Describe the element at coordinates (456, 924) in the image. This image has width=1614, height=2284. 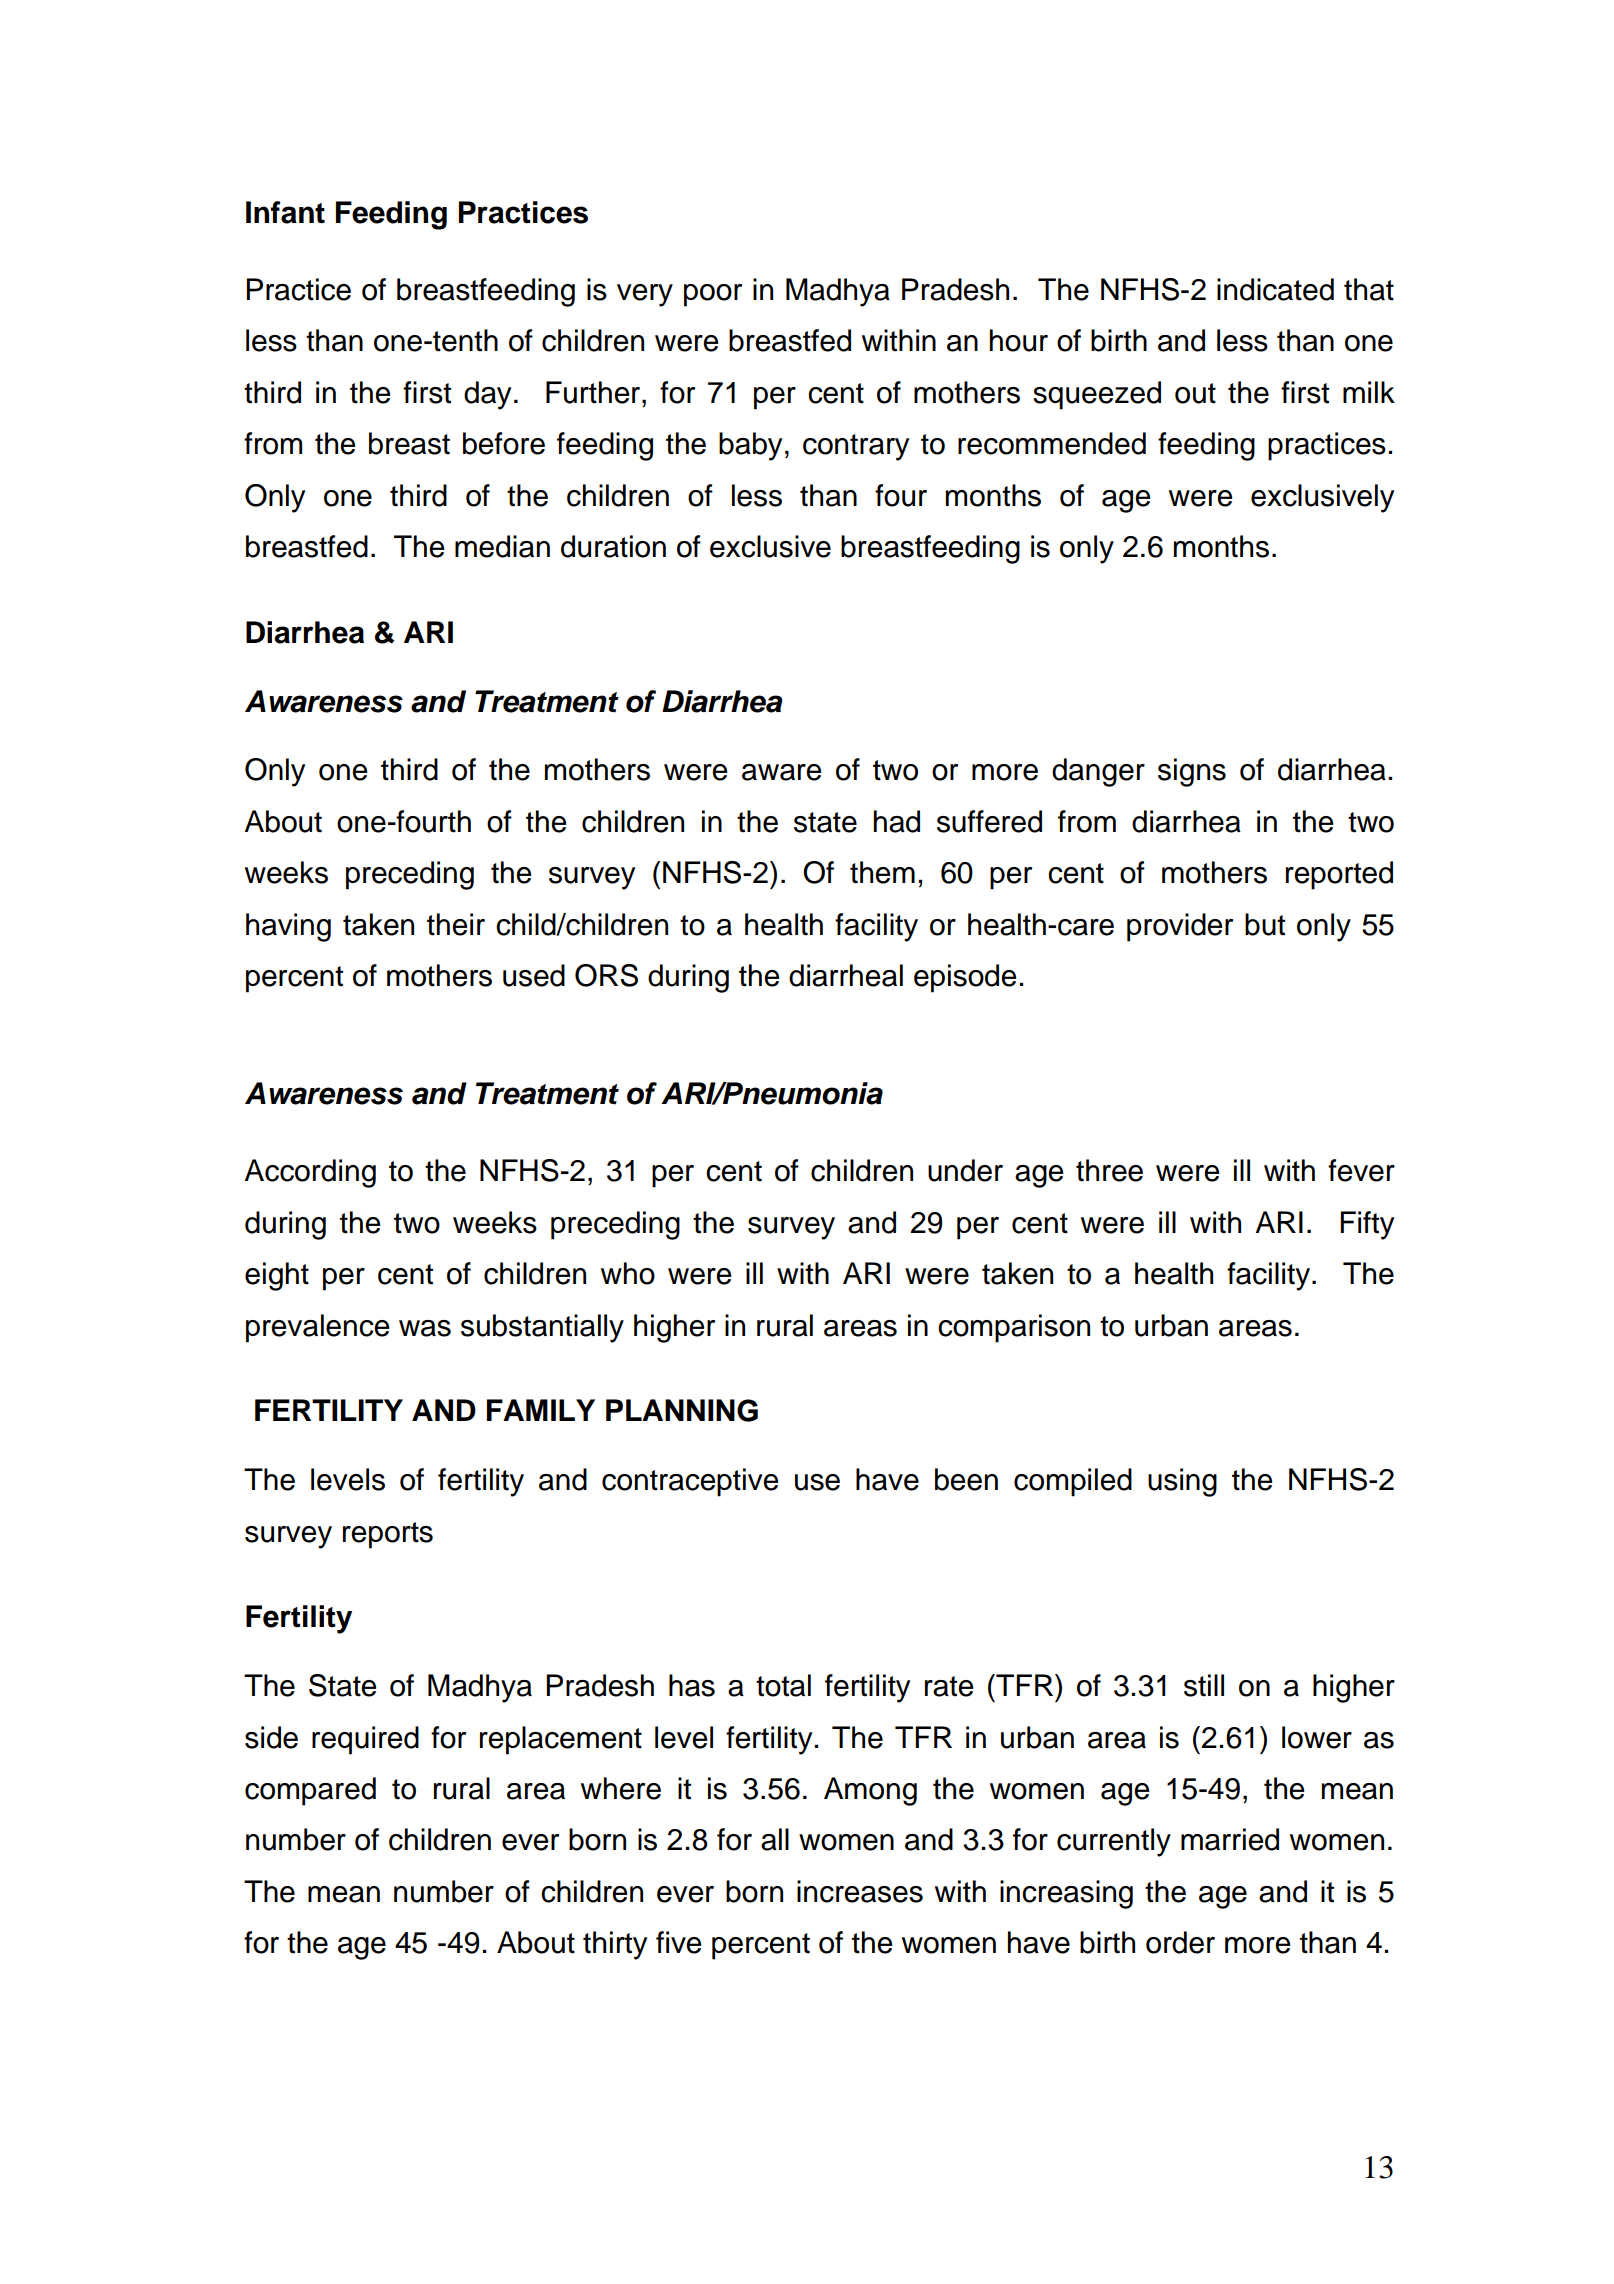
I see `their` at that location.
